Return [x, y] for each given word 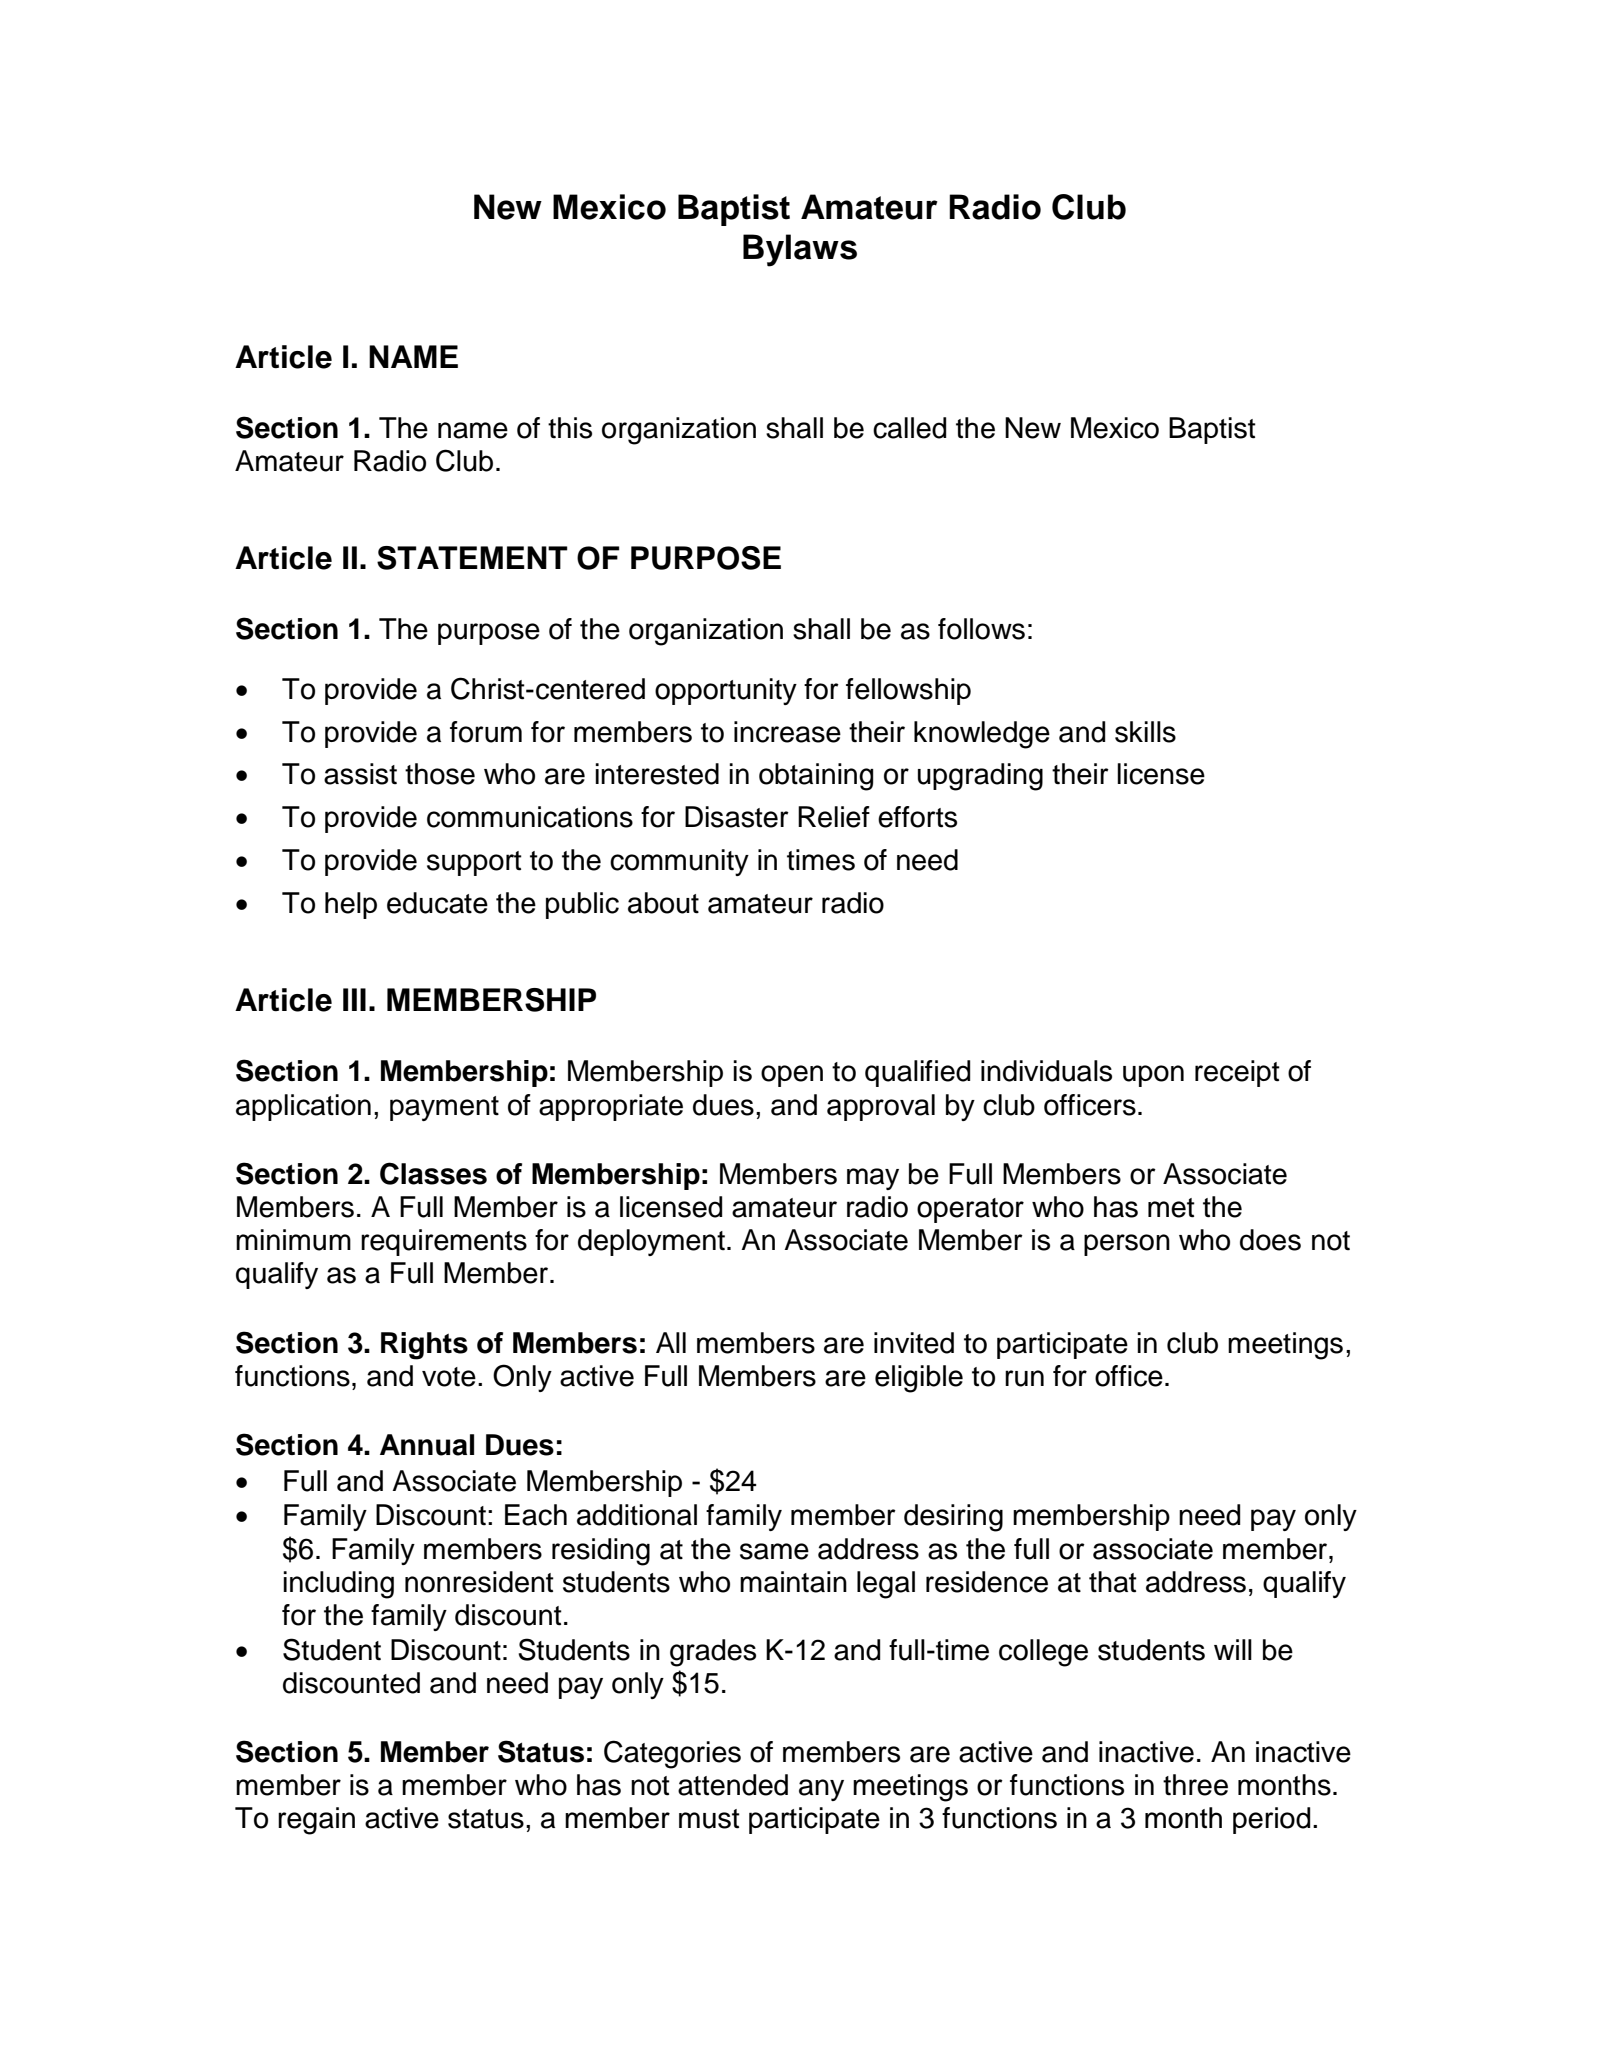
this [570, 428]
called [909, 428]
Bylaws [800, 250]
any [821, 1790]
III [354, 999]
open [792, 1076]
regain [316, 1821]
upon [1153, 1076]
